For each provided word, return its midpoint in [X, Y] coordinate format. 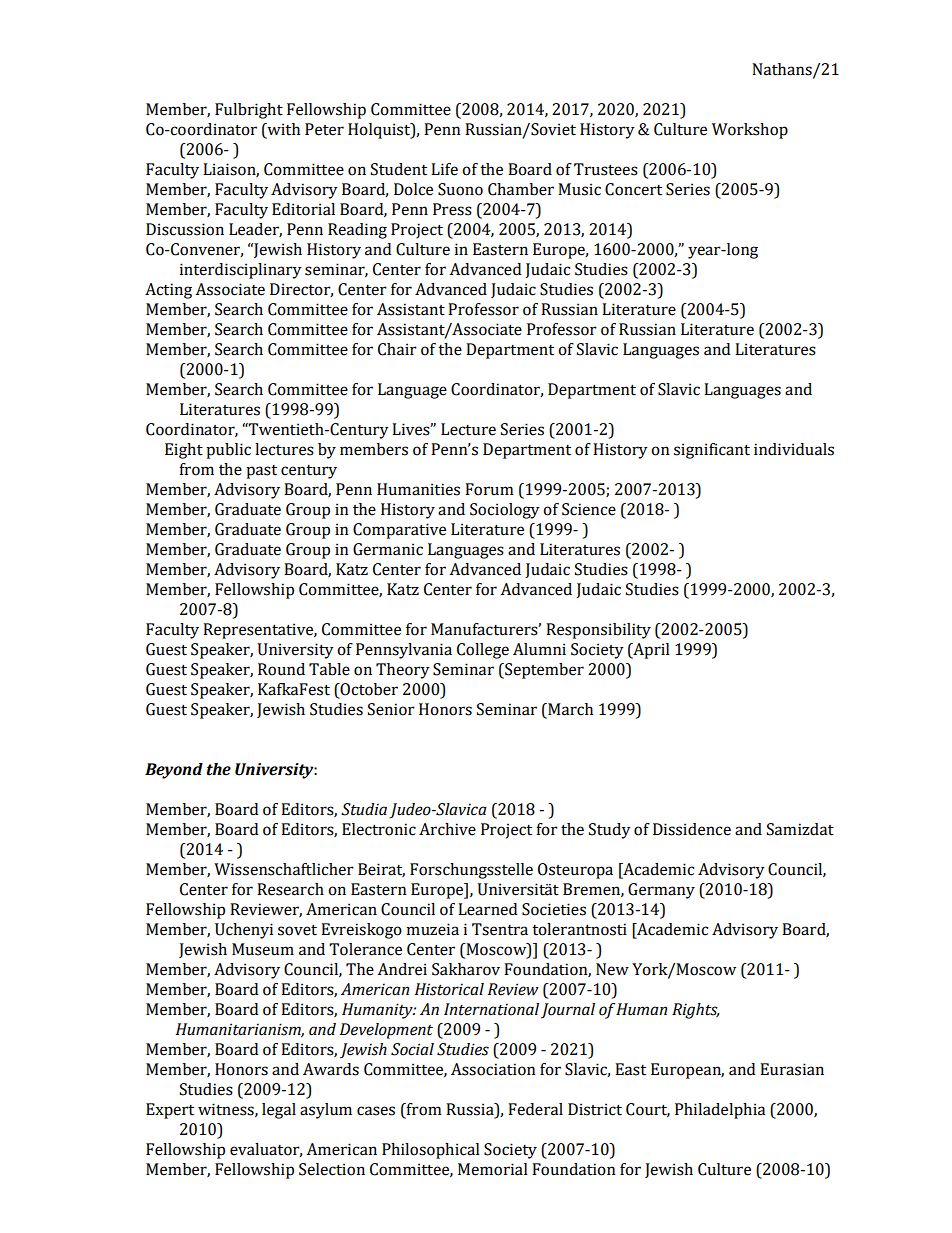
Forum [489, 489]
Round [281, 669]
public [228, 451]
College [483, 651]
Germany [661, 891]
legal [279, 1111]
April [650, 651]
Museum [263, 949]
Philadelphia [720, 1111]
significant [712, 451]
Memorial [493, 1169]
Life [444, 169]
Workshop [750, 131]
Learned [487, 909]
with [282, 130]
